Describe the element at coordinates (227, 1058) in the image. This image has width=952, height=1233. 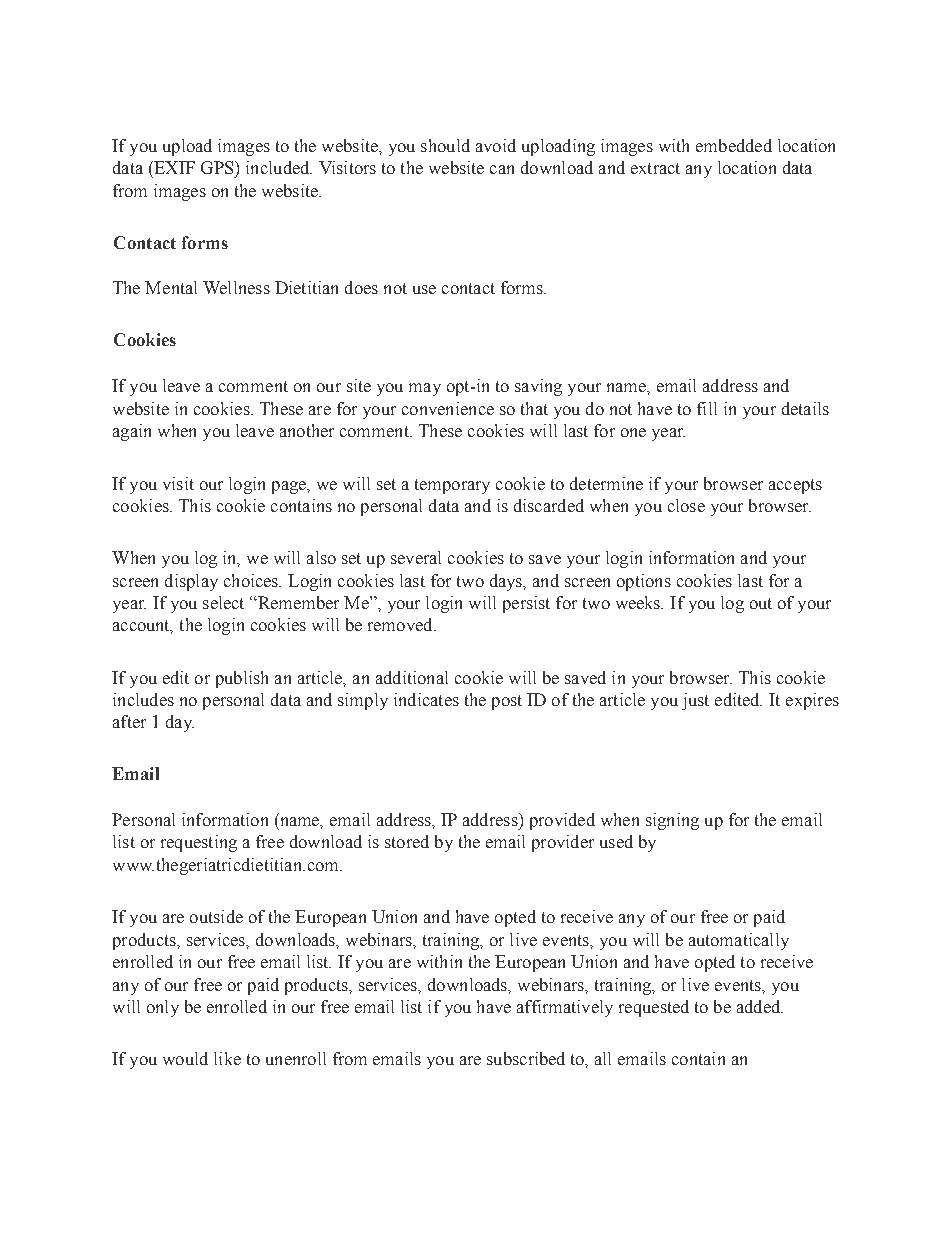
I see `like` at that location.
